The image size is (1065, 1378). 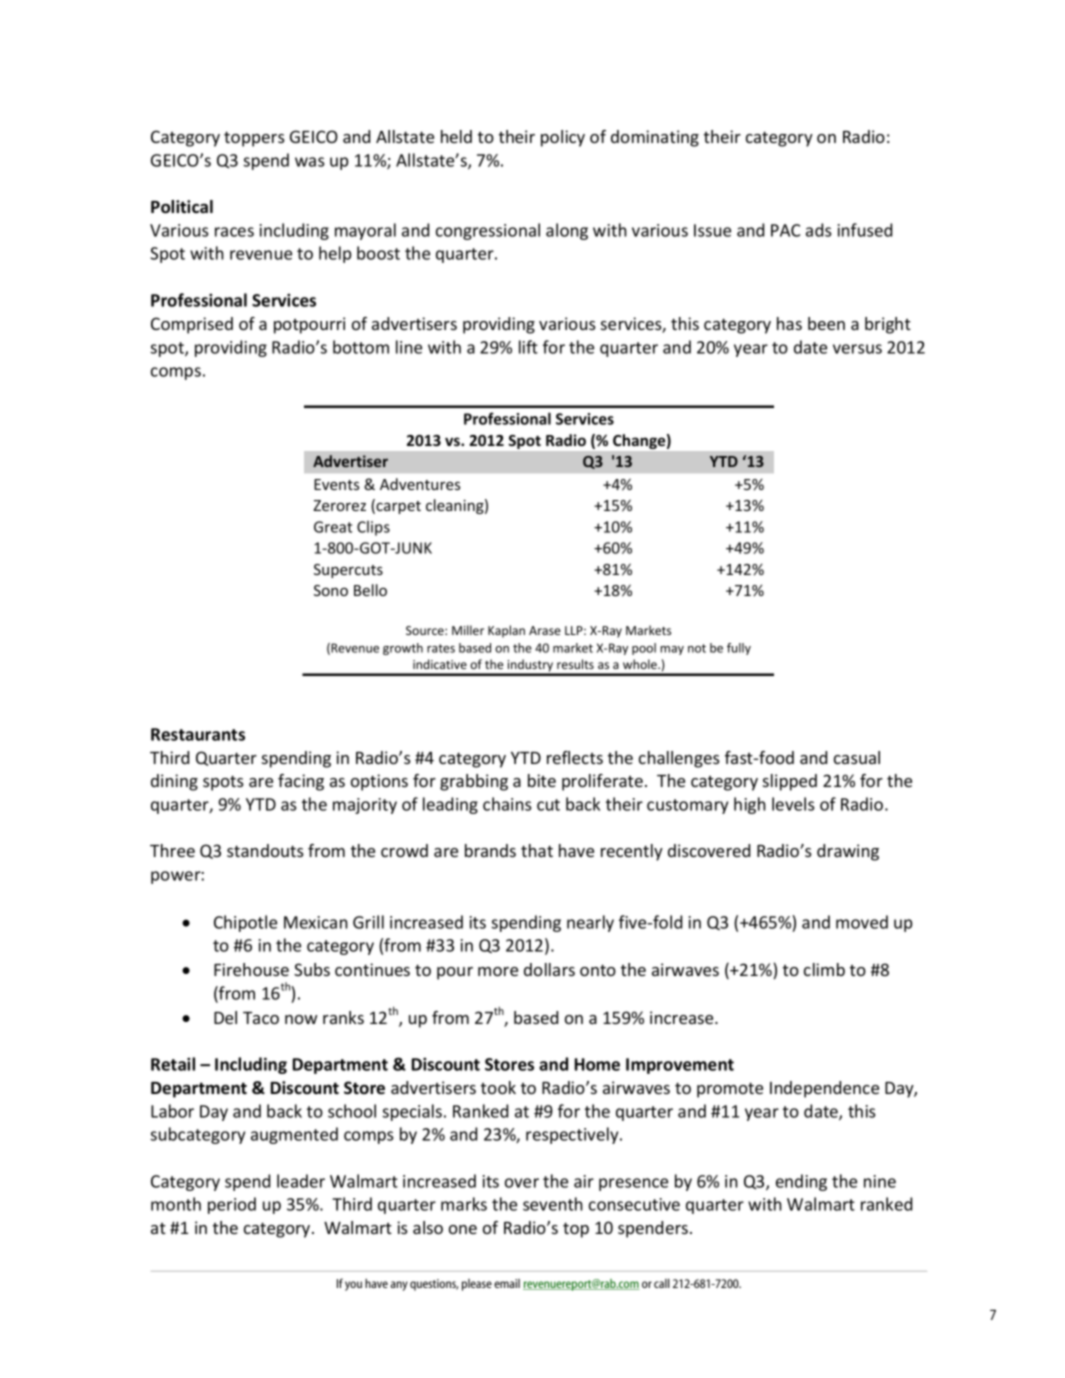 I want to click on fully, so click(x=739, y=649).
